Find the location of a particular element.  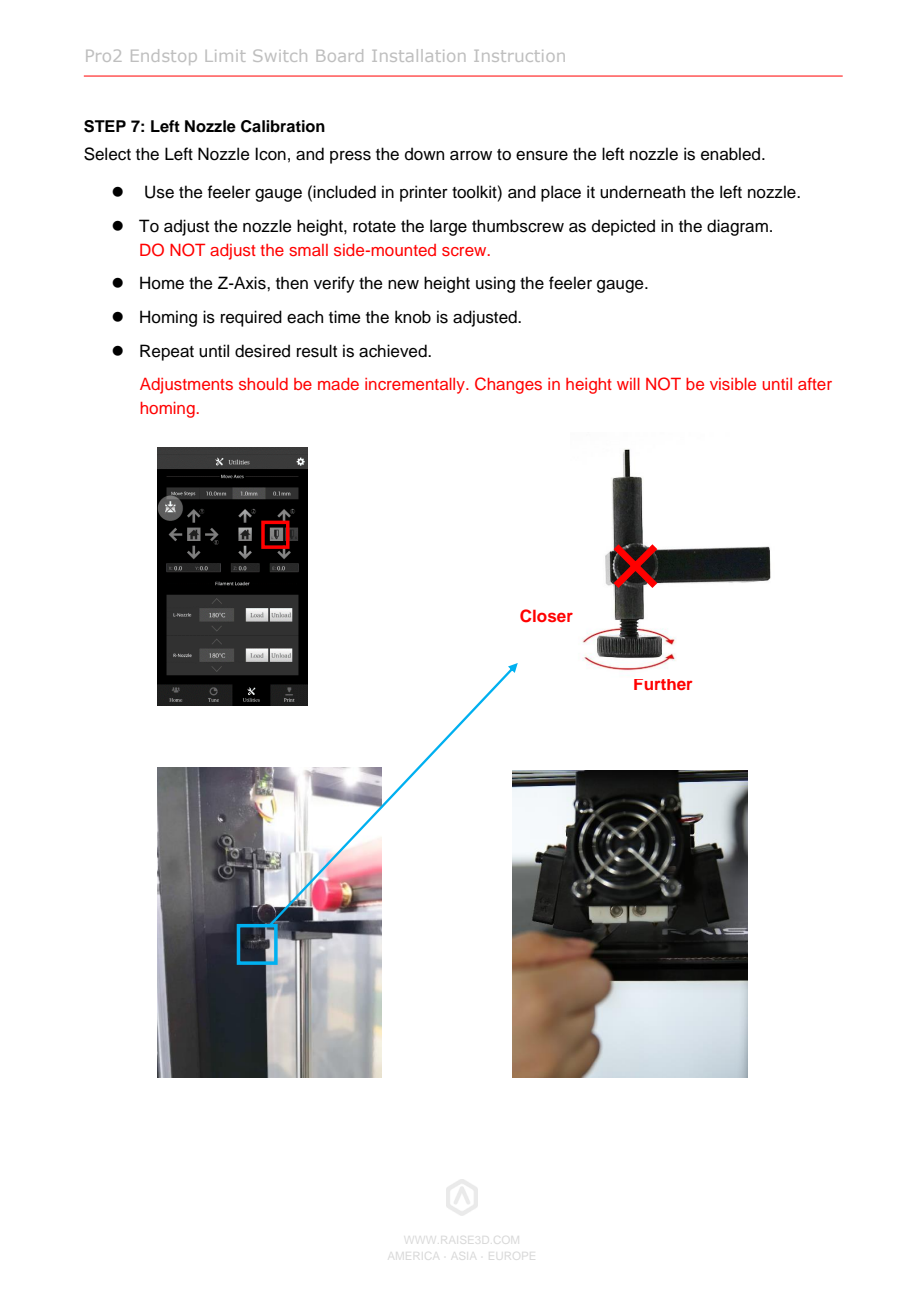

knob is located at coordinates (413, 317).
